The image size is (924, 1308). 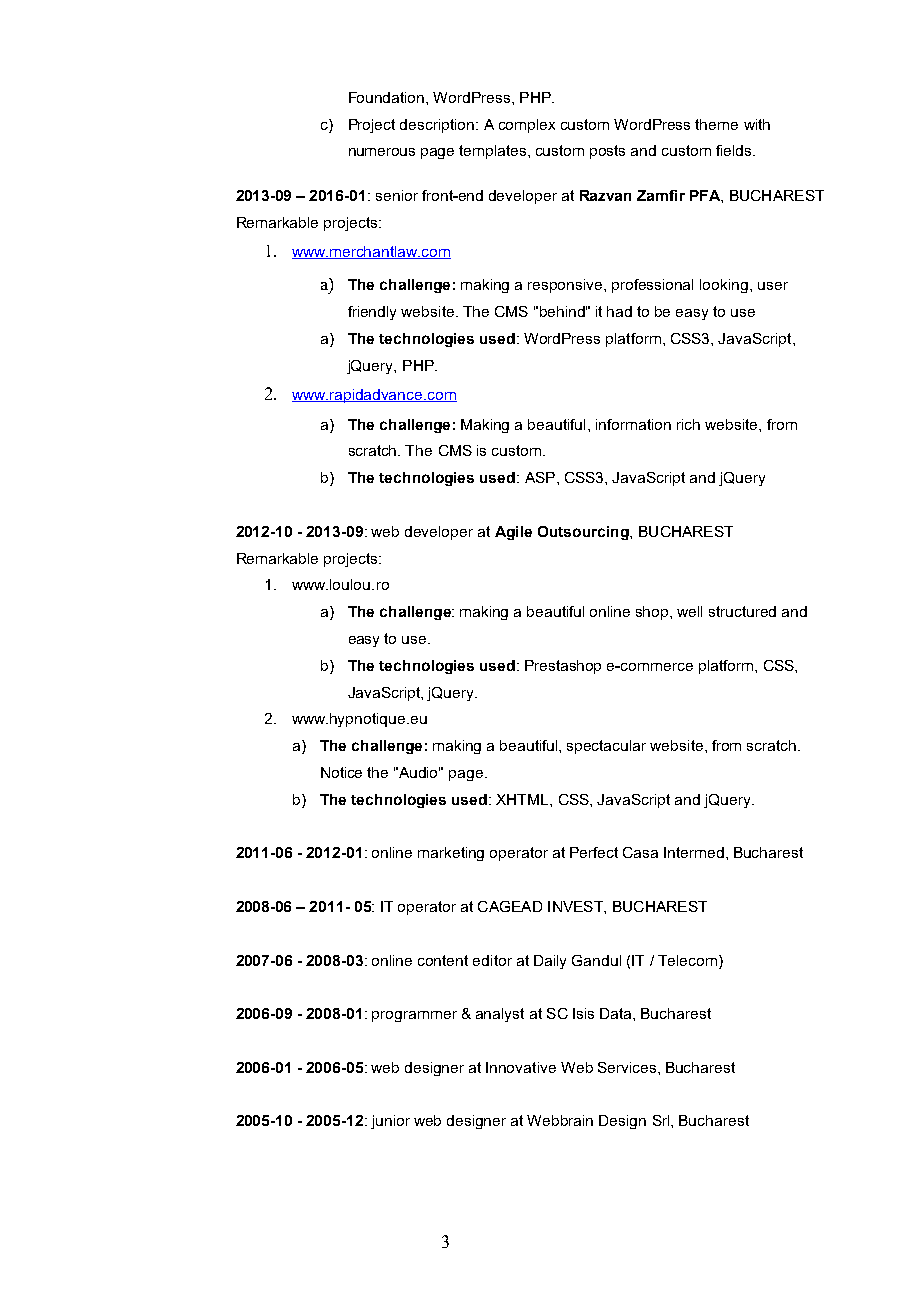 What do you see at coordinates (527, 126) in the page?
I see `complex` at bounding box center [527, 126].
